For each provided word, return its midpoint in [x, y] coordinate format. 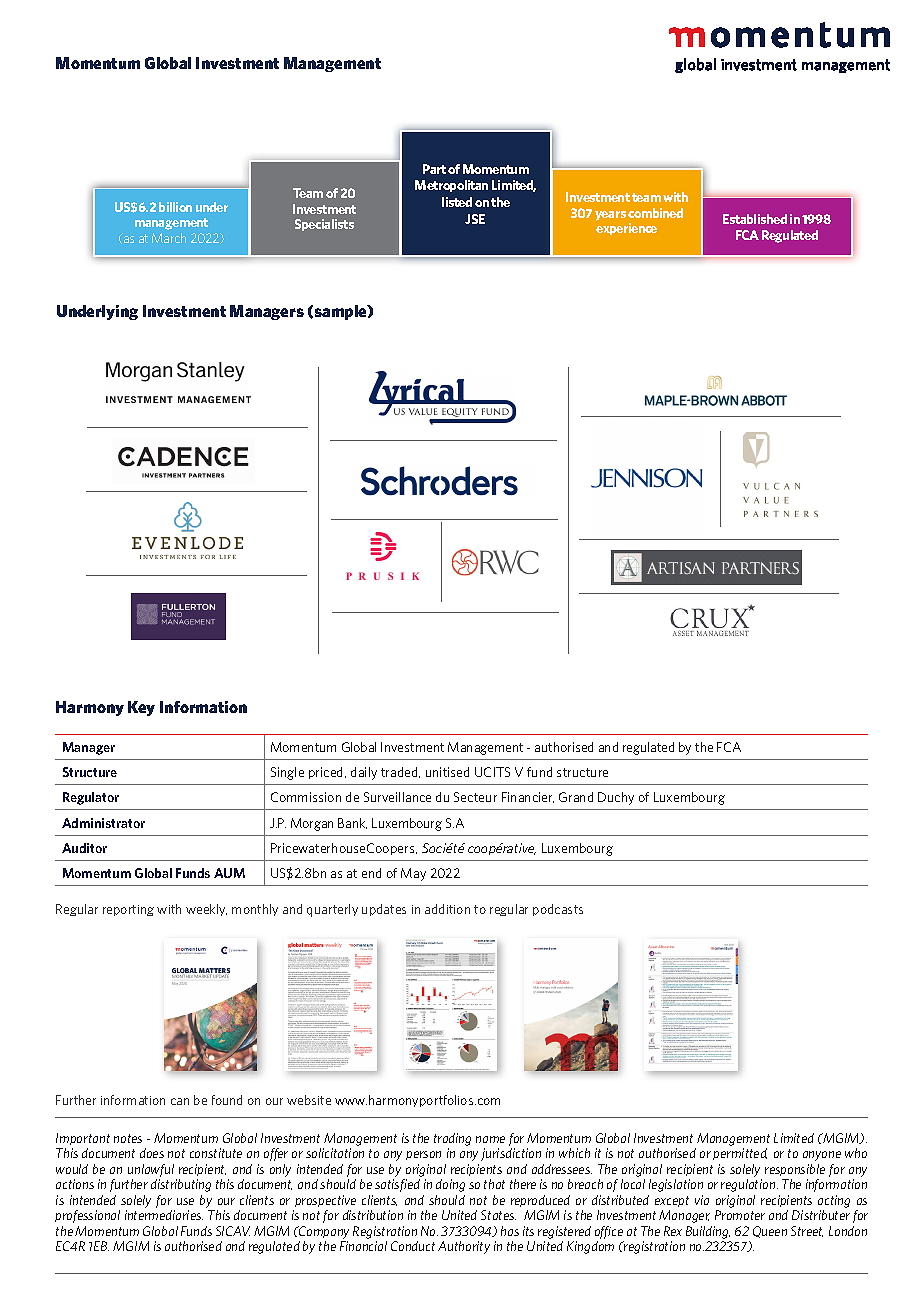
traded [400, 772]
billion [175, 207]
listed [457, 202]
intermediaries [164, 1215]
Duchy [616, 798]
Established [755, 219]
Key [141, 708]
